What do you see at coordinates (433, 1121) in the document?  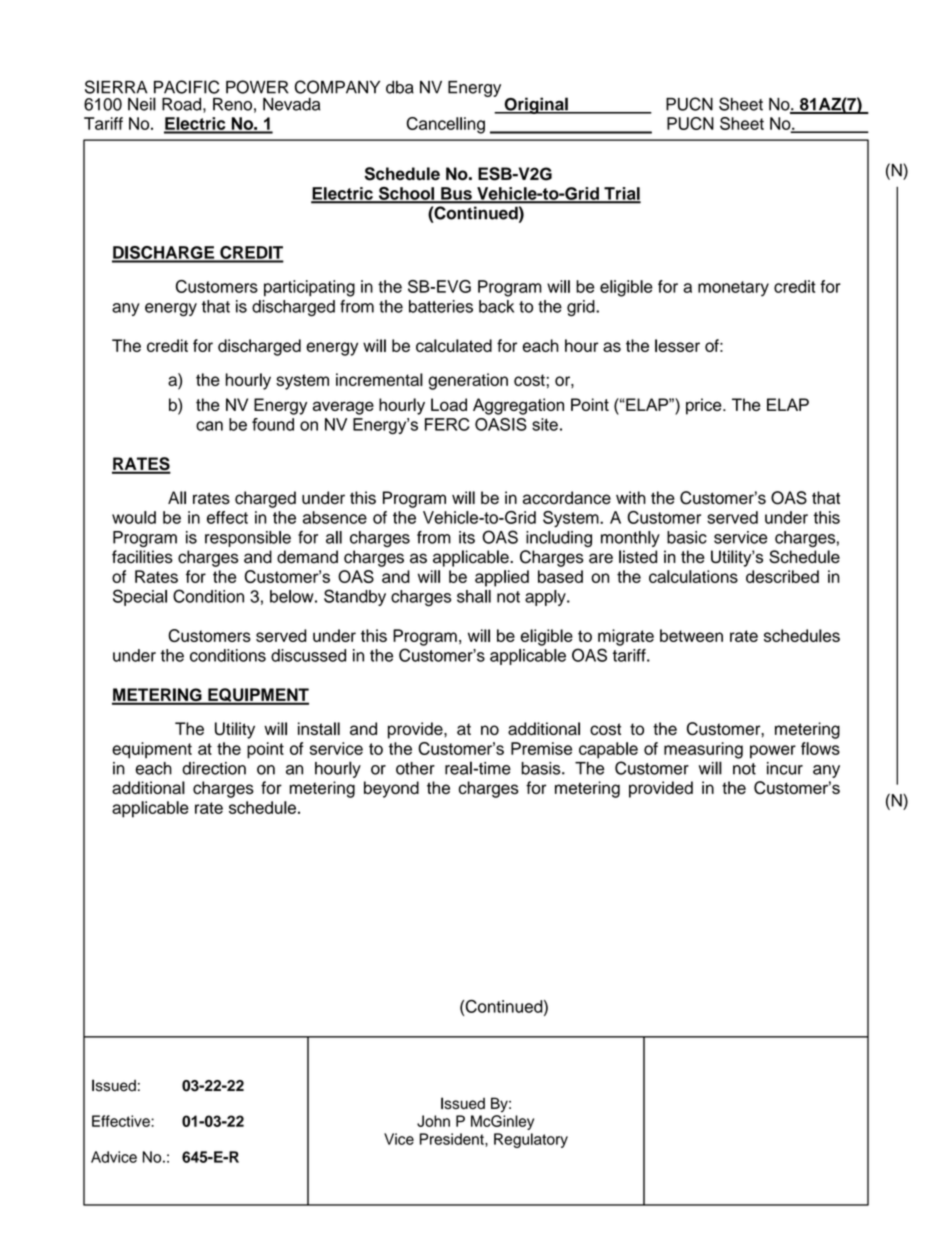 I see `John` at bounding box center [433, 1121].
